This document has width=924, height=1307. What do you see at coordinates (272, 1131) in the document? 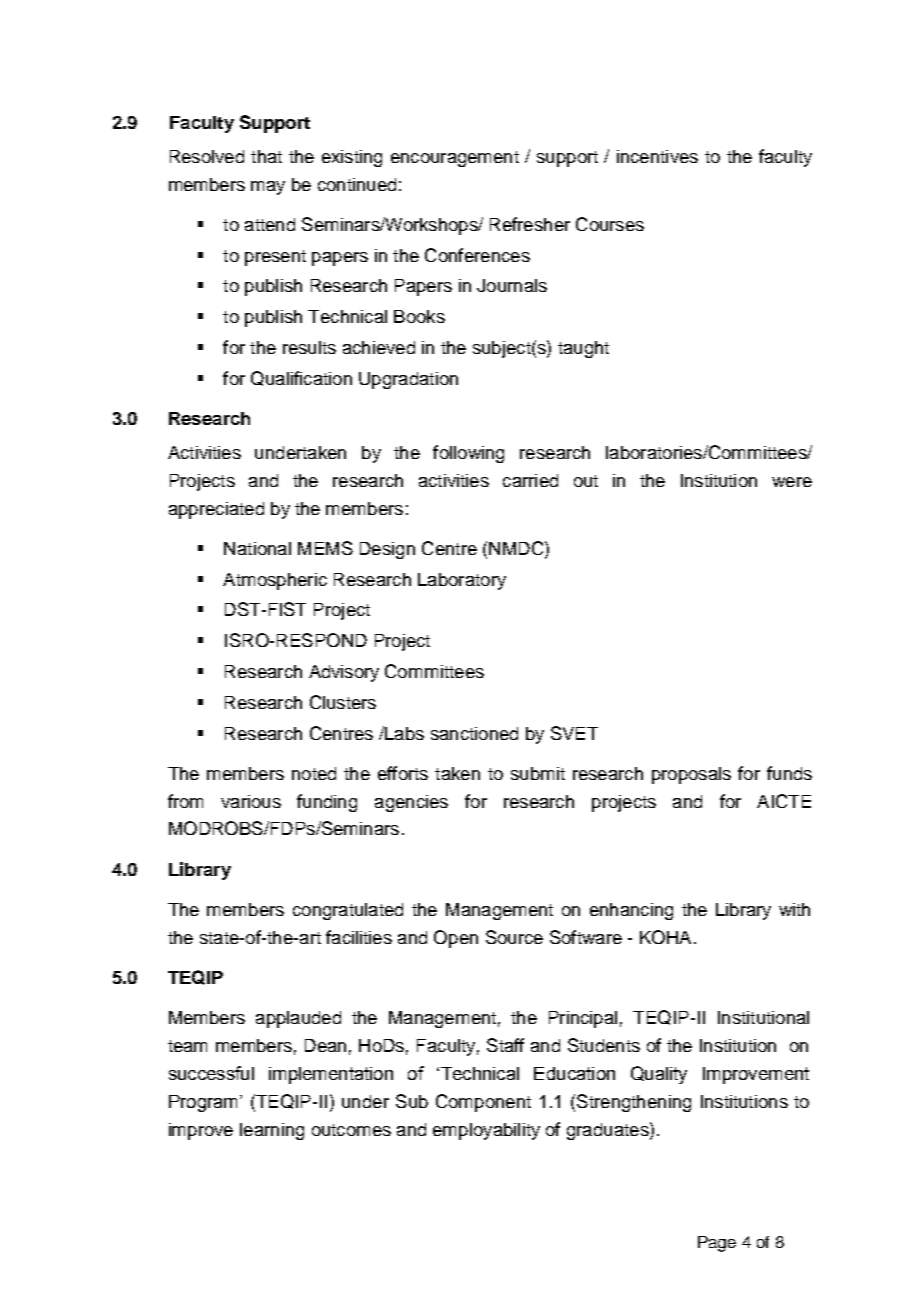
I see `learning` at bounding box center [272, 1131].
